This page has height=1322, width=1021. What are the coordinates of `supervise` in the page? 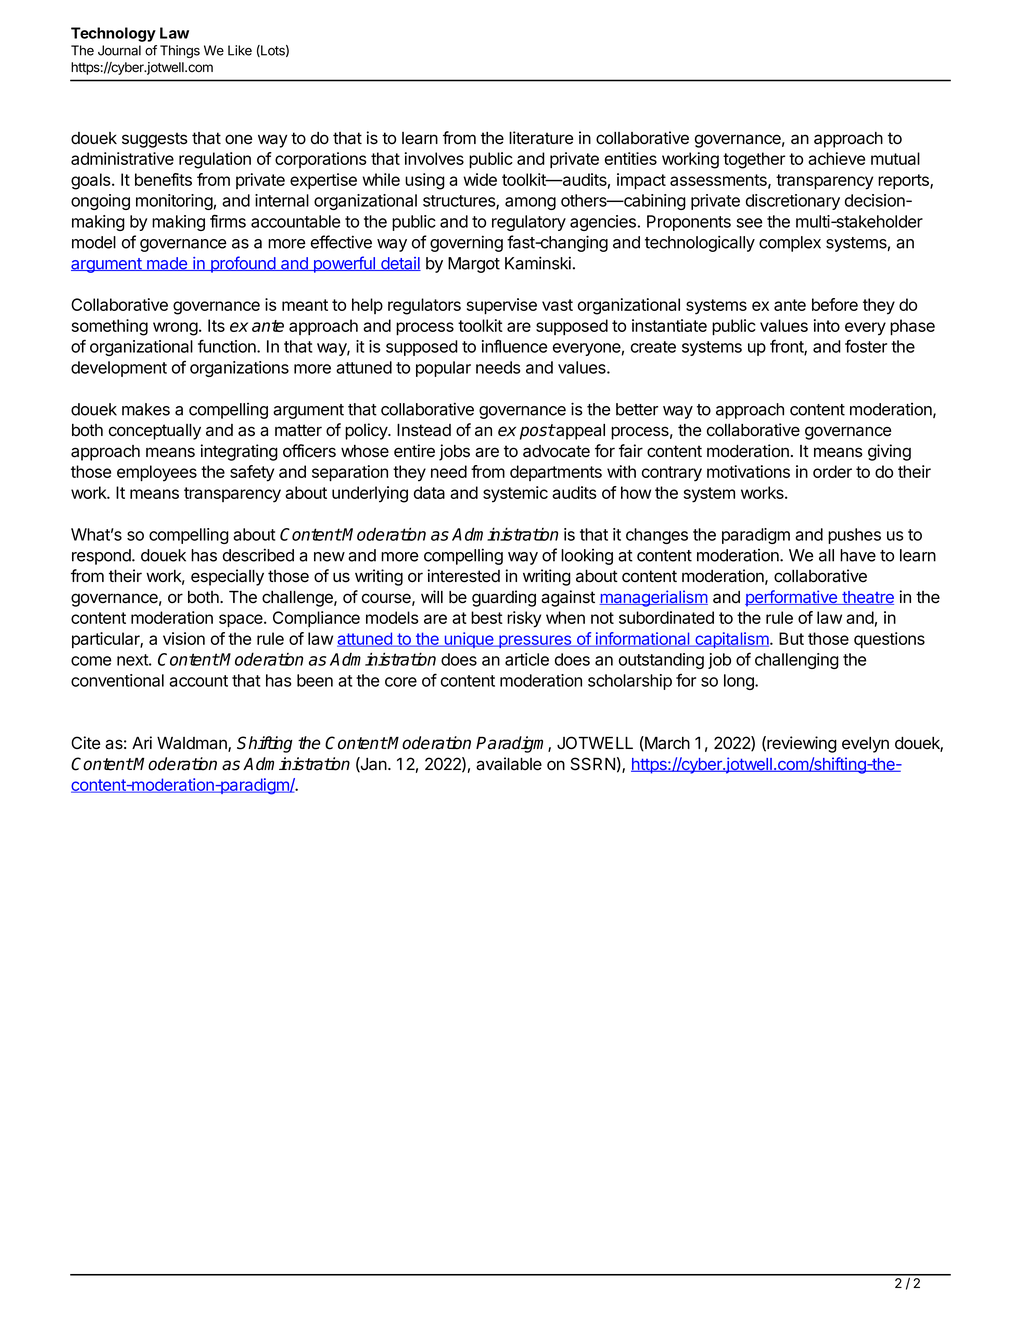 It's located at (502, 306).
